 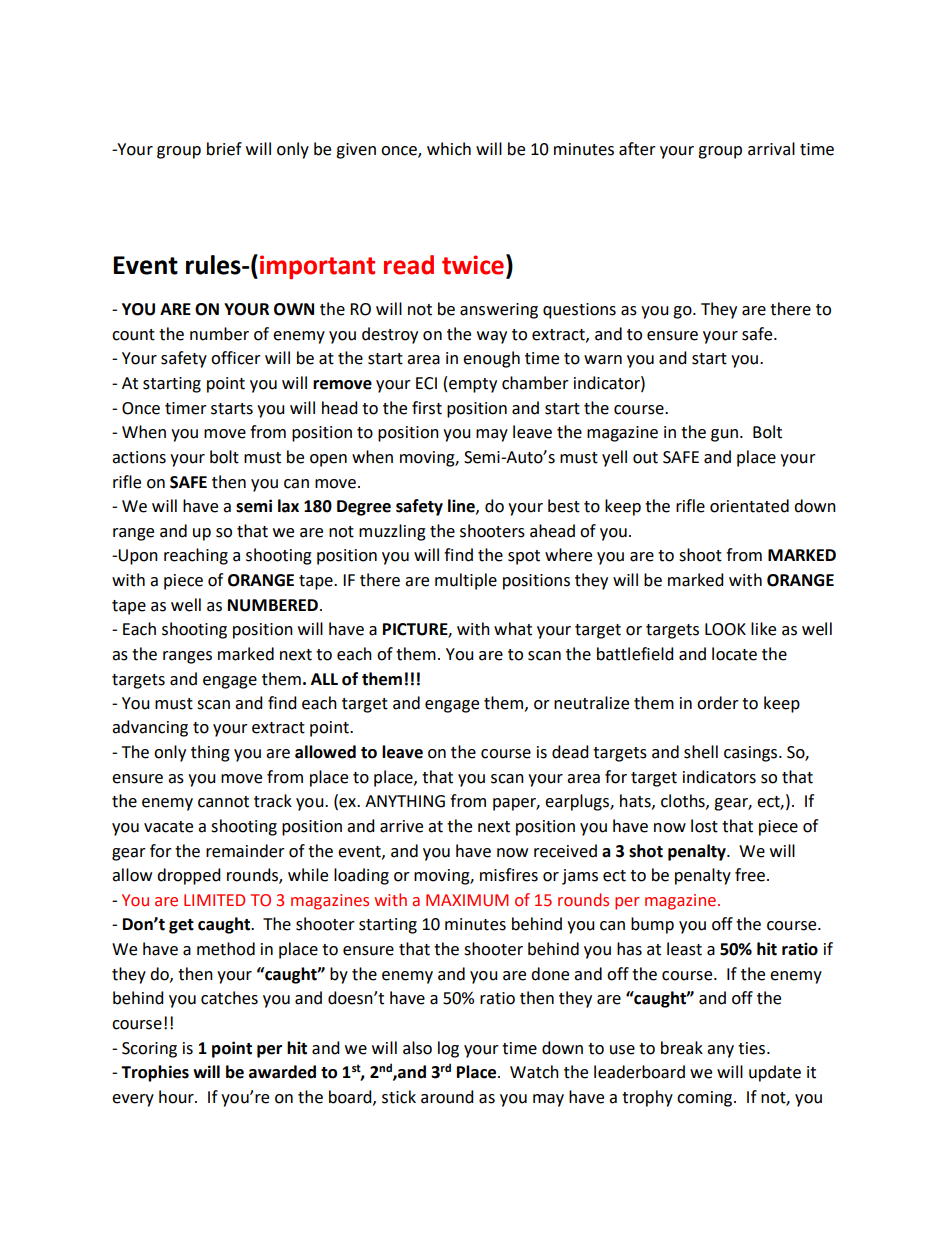 What do you see at coordinates (448, 1049) in the document?
I see `log` at bounding box center [448, 1049].
